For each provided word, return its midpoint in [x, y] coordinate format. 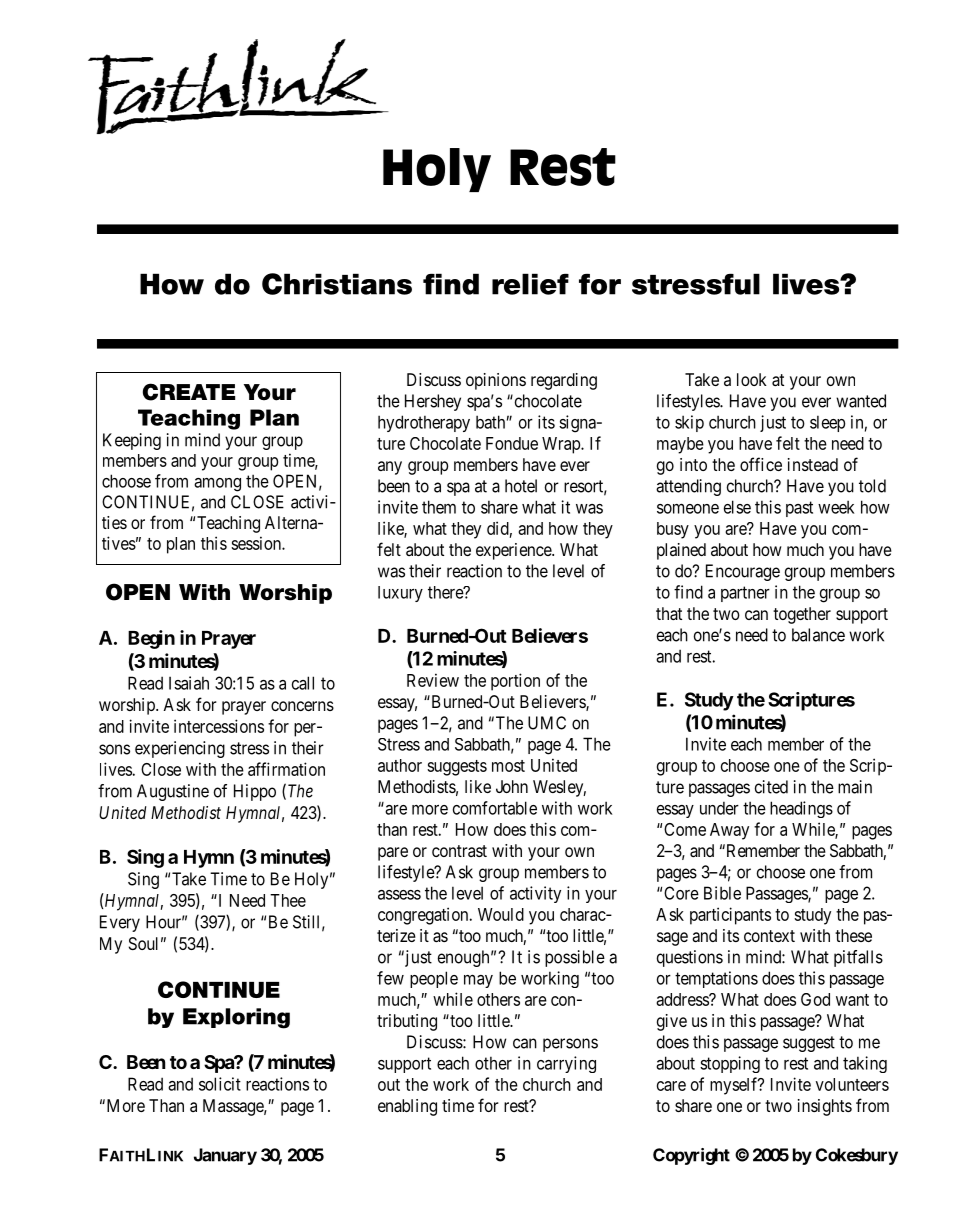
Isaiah [189, 683]
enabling [407, 1107]
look [752, 379]
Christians [337, 284]
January [225, 1156]
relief [530, 284]
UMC [547, 723]
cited [771, 787]
